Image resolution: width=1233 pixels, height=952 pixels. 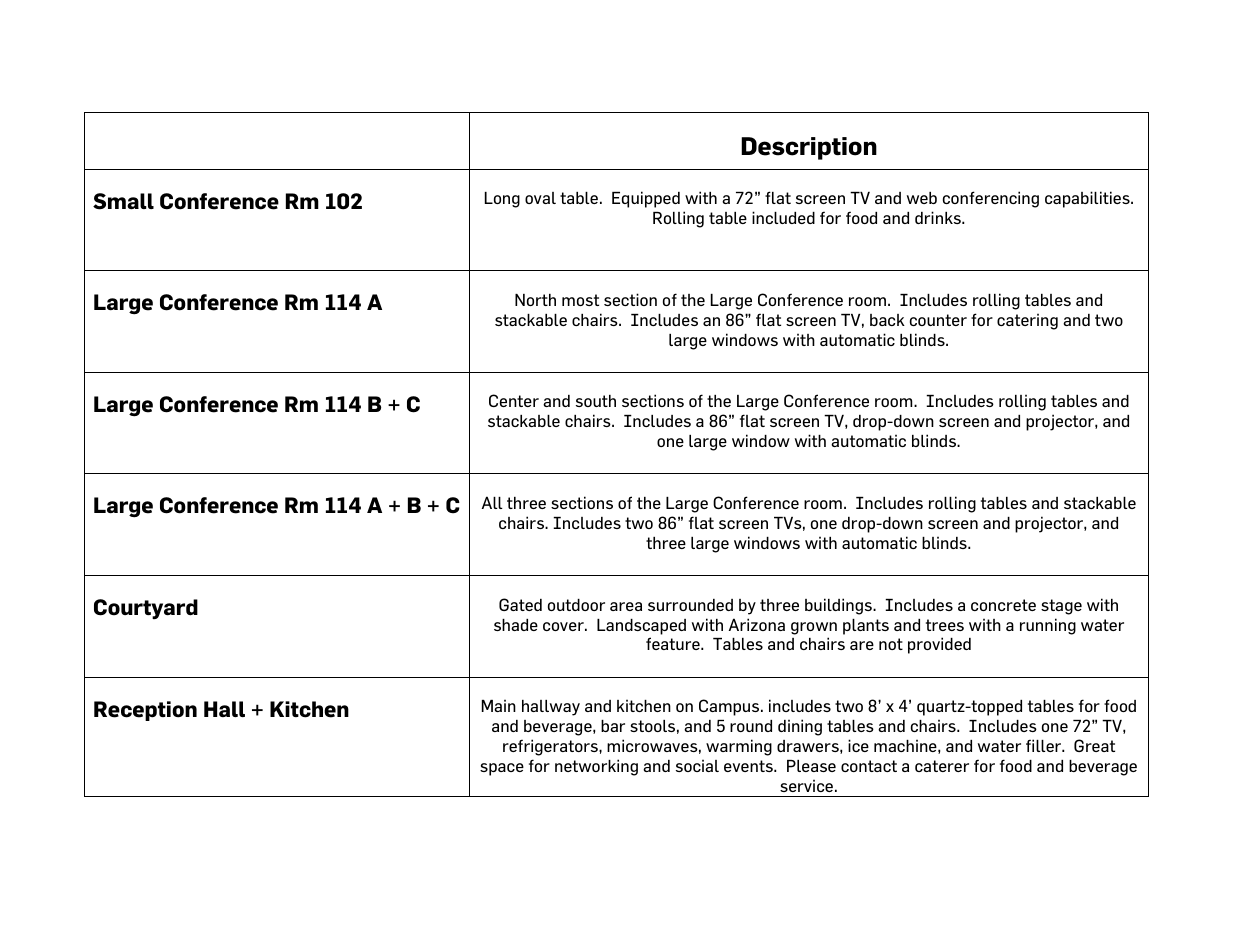 I want to click on conferencing, so click(x=991, y=199).
